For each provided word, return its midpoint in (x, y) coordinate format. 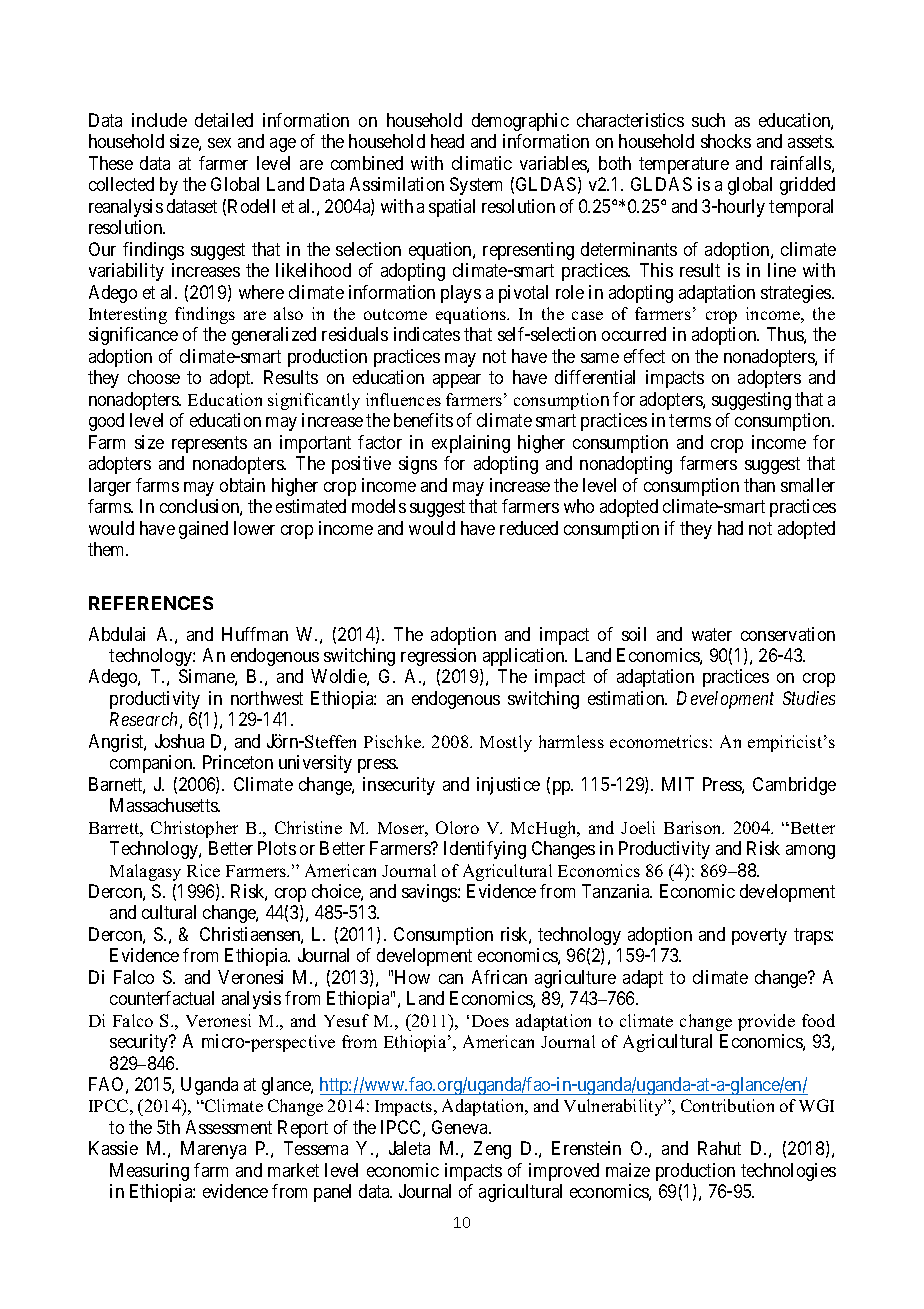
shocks (726, 141)
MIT (678, 784)
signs (418, 465)
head (447, 141)
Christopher (194, 829)
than (759, 485)
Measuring (149, 1172)
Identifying (485, 850)
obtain (242, 485)
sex (219, 143)
